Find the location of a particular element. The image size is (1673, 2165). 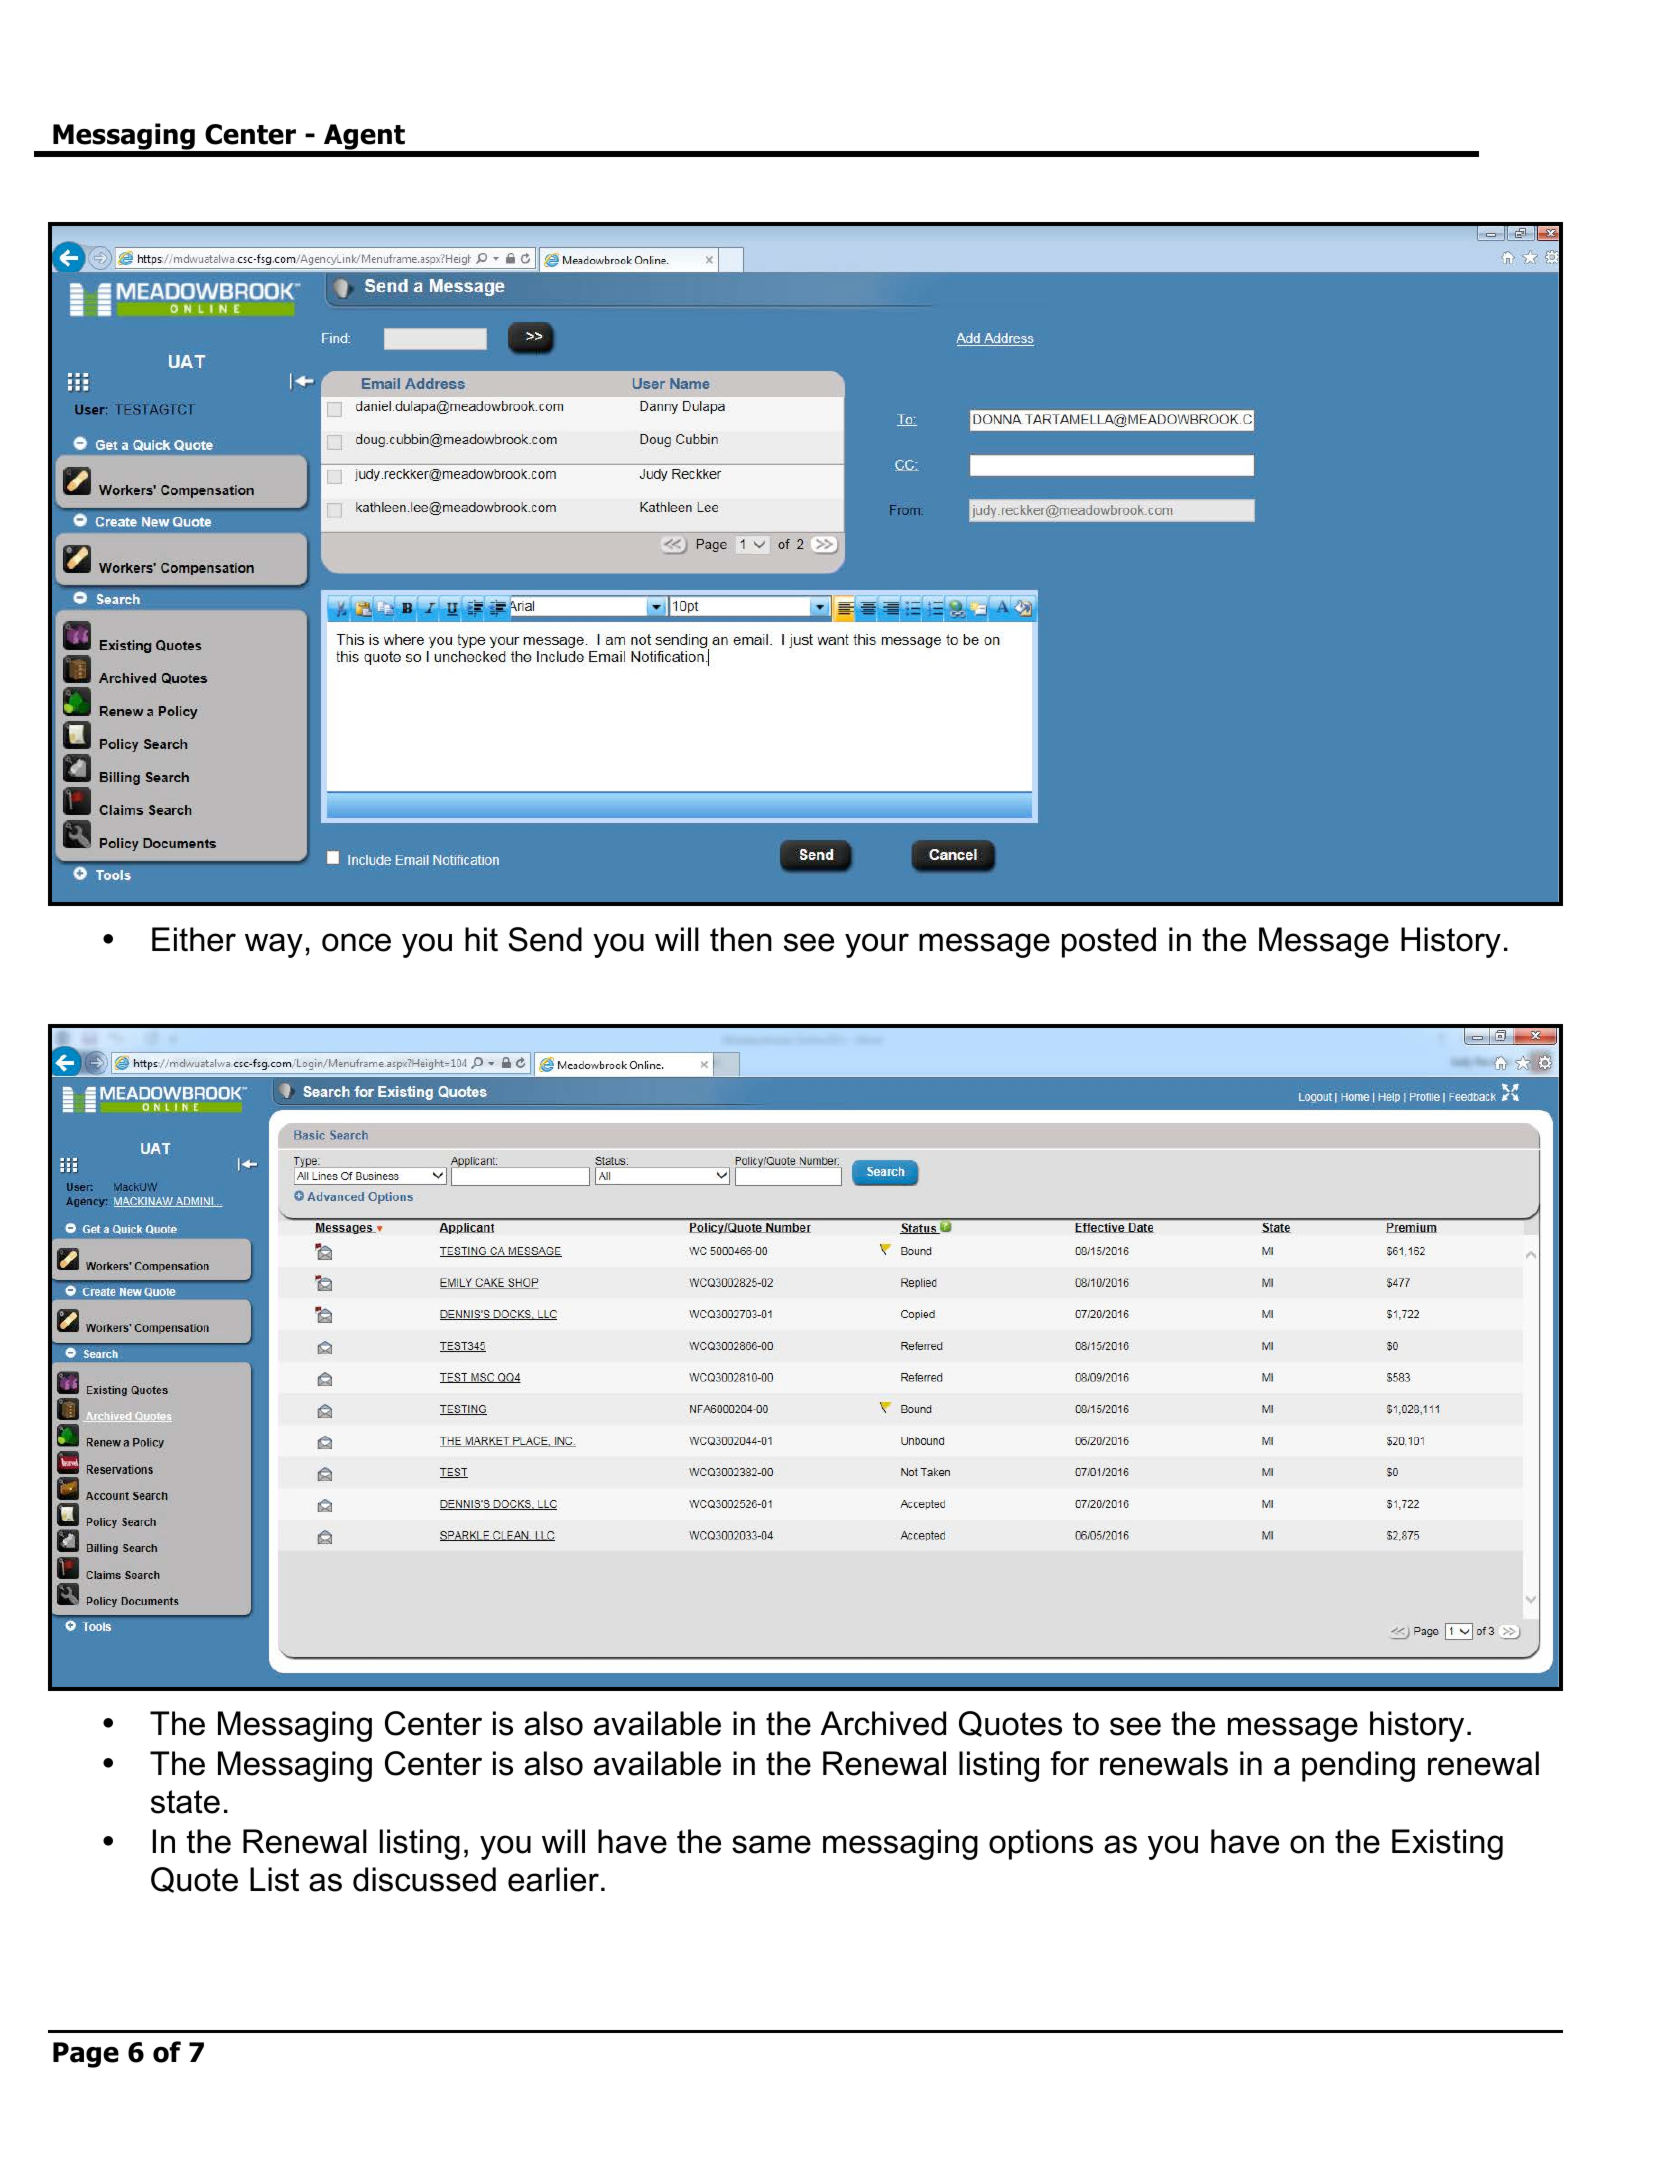

state is located at coordinates (185, 1802).
